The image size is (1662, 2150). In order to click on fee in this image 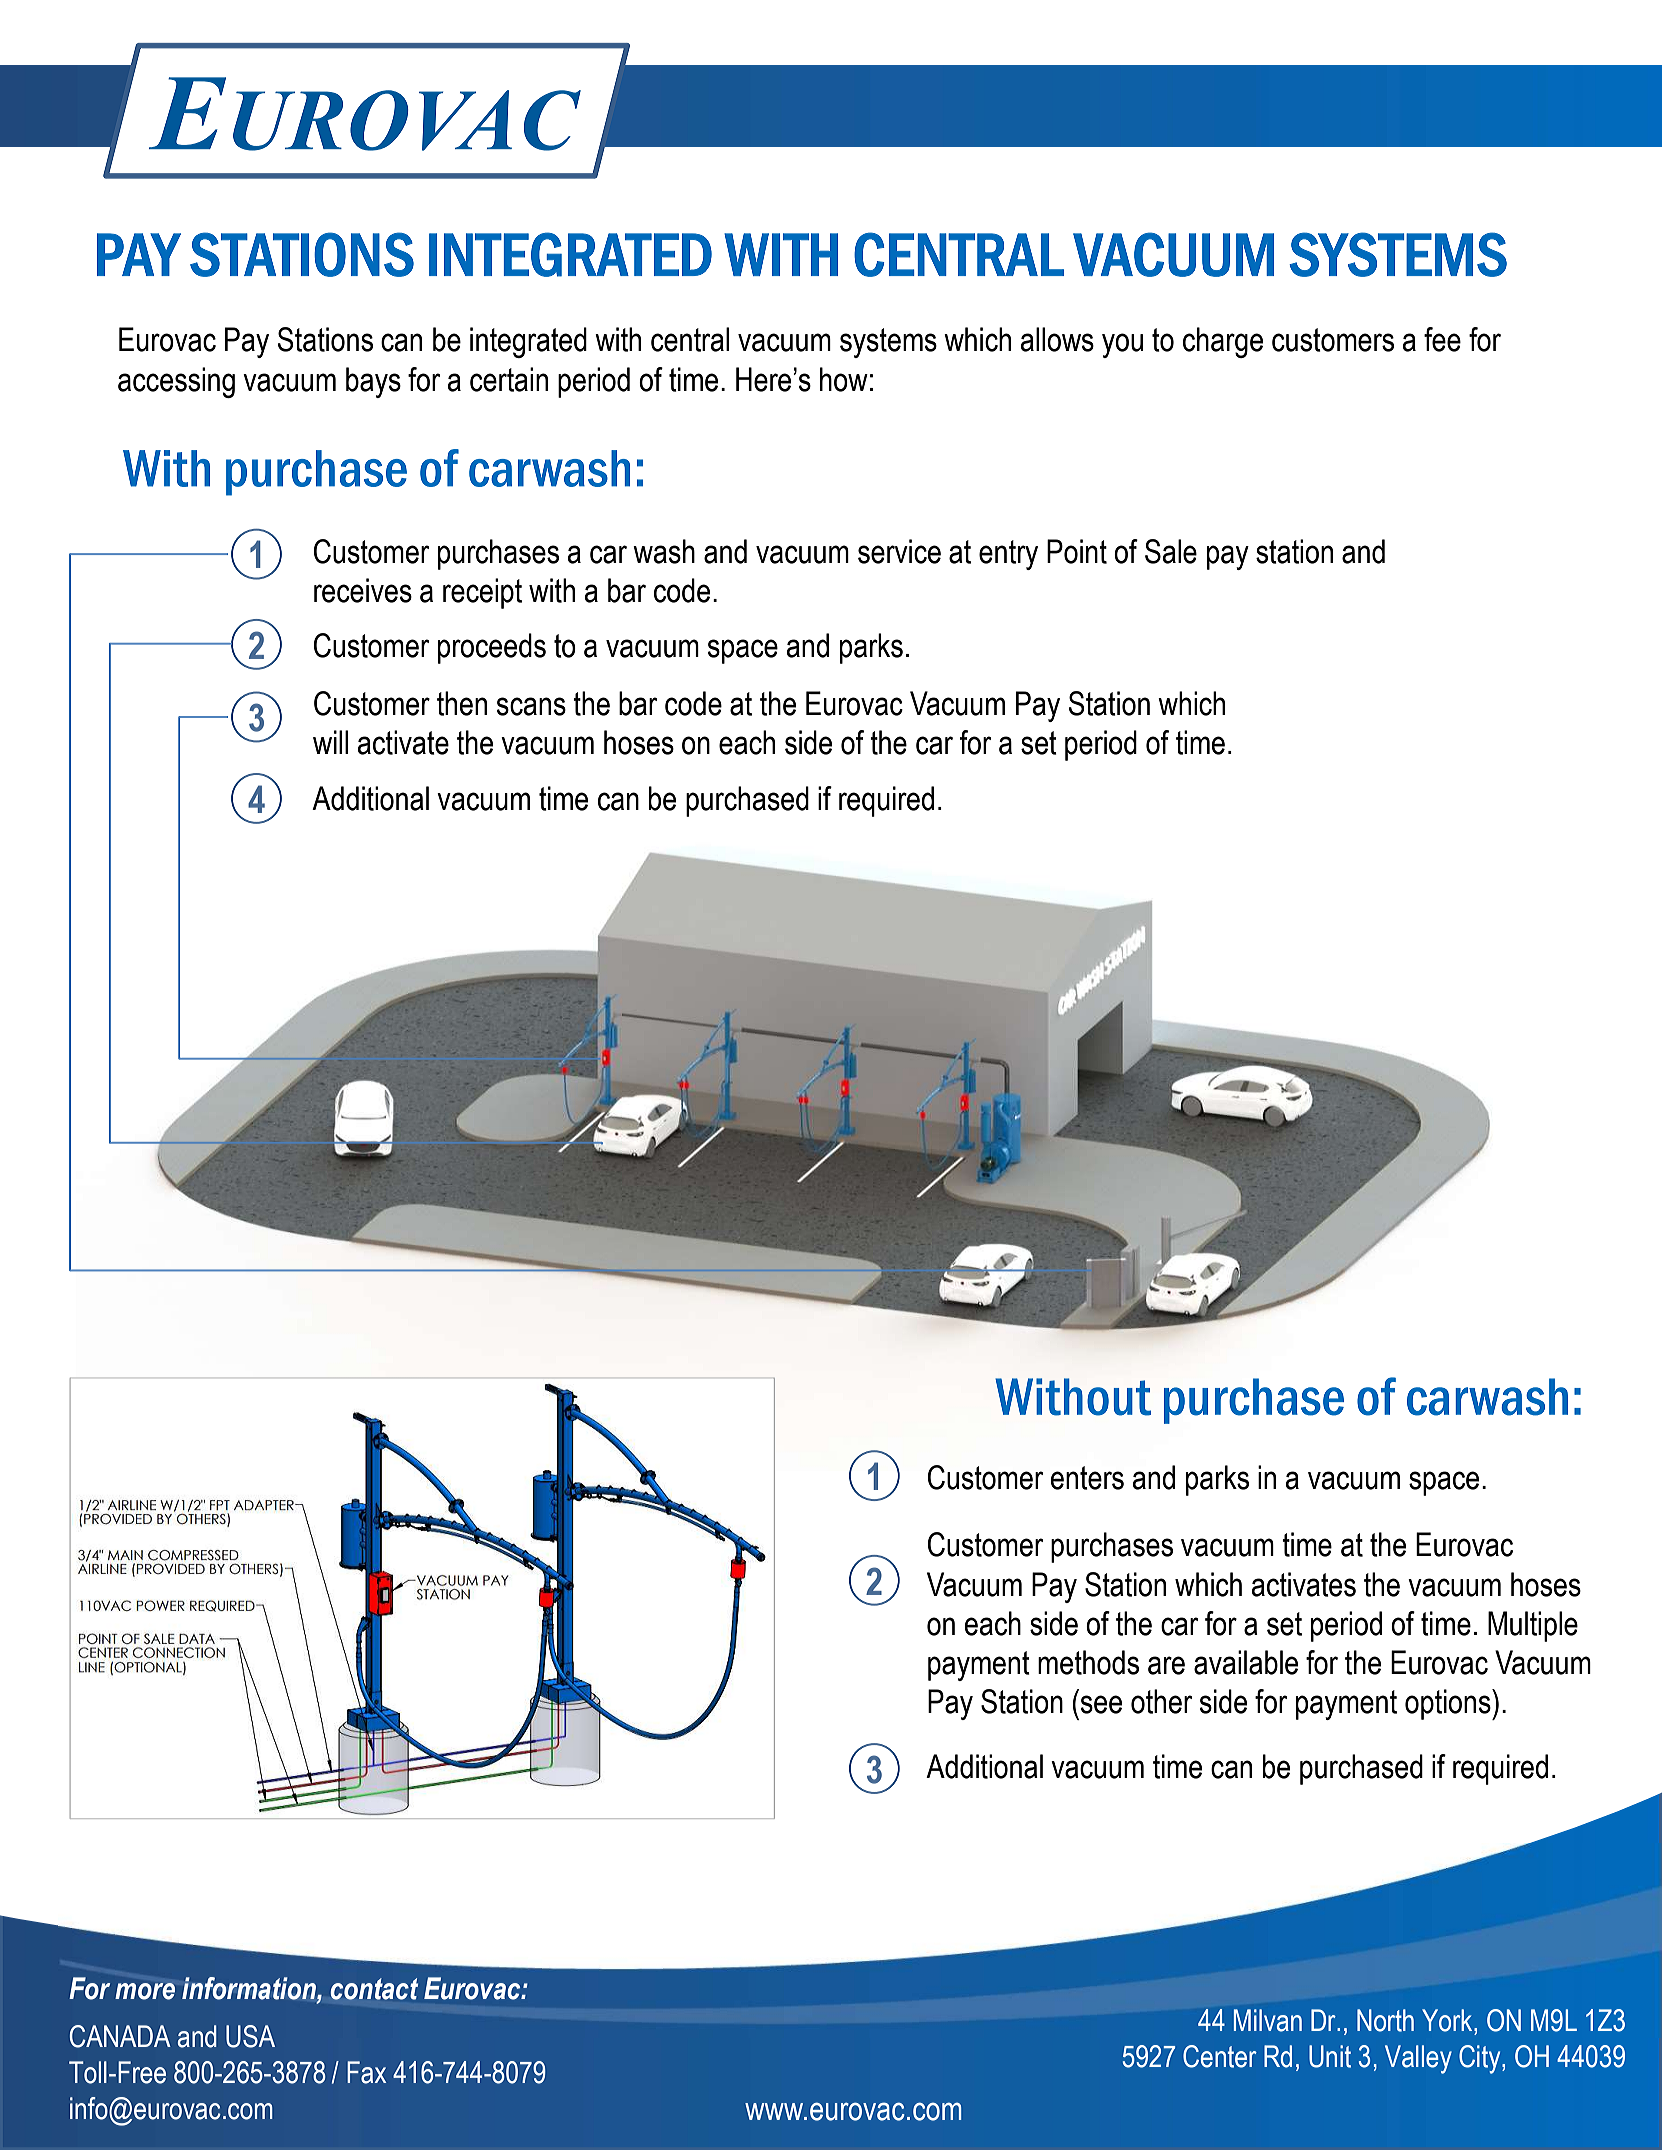, I will do `click(1442, 339)`.
